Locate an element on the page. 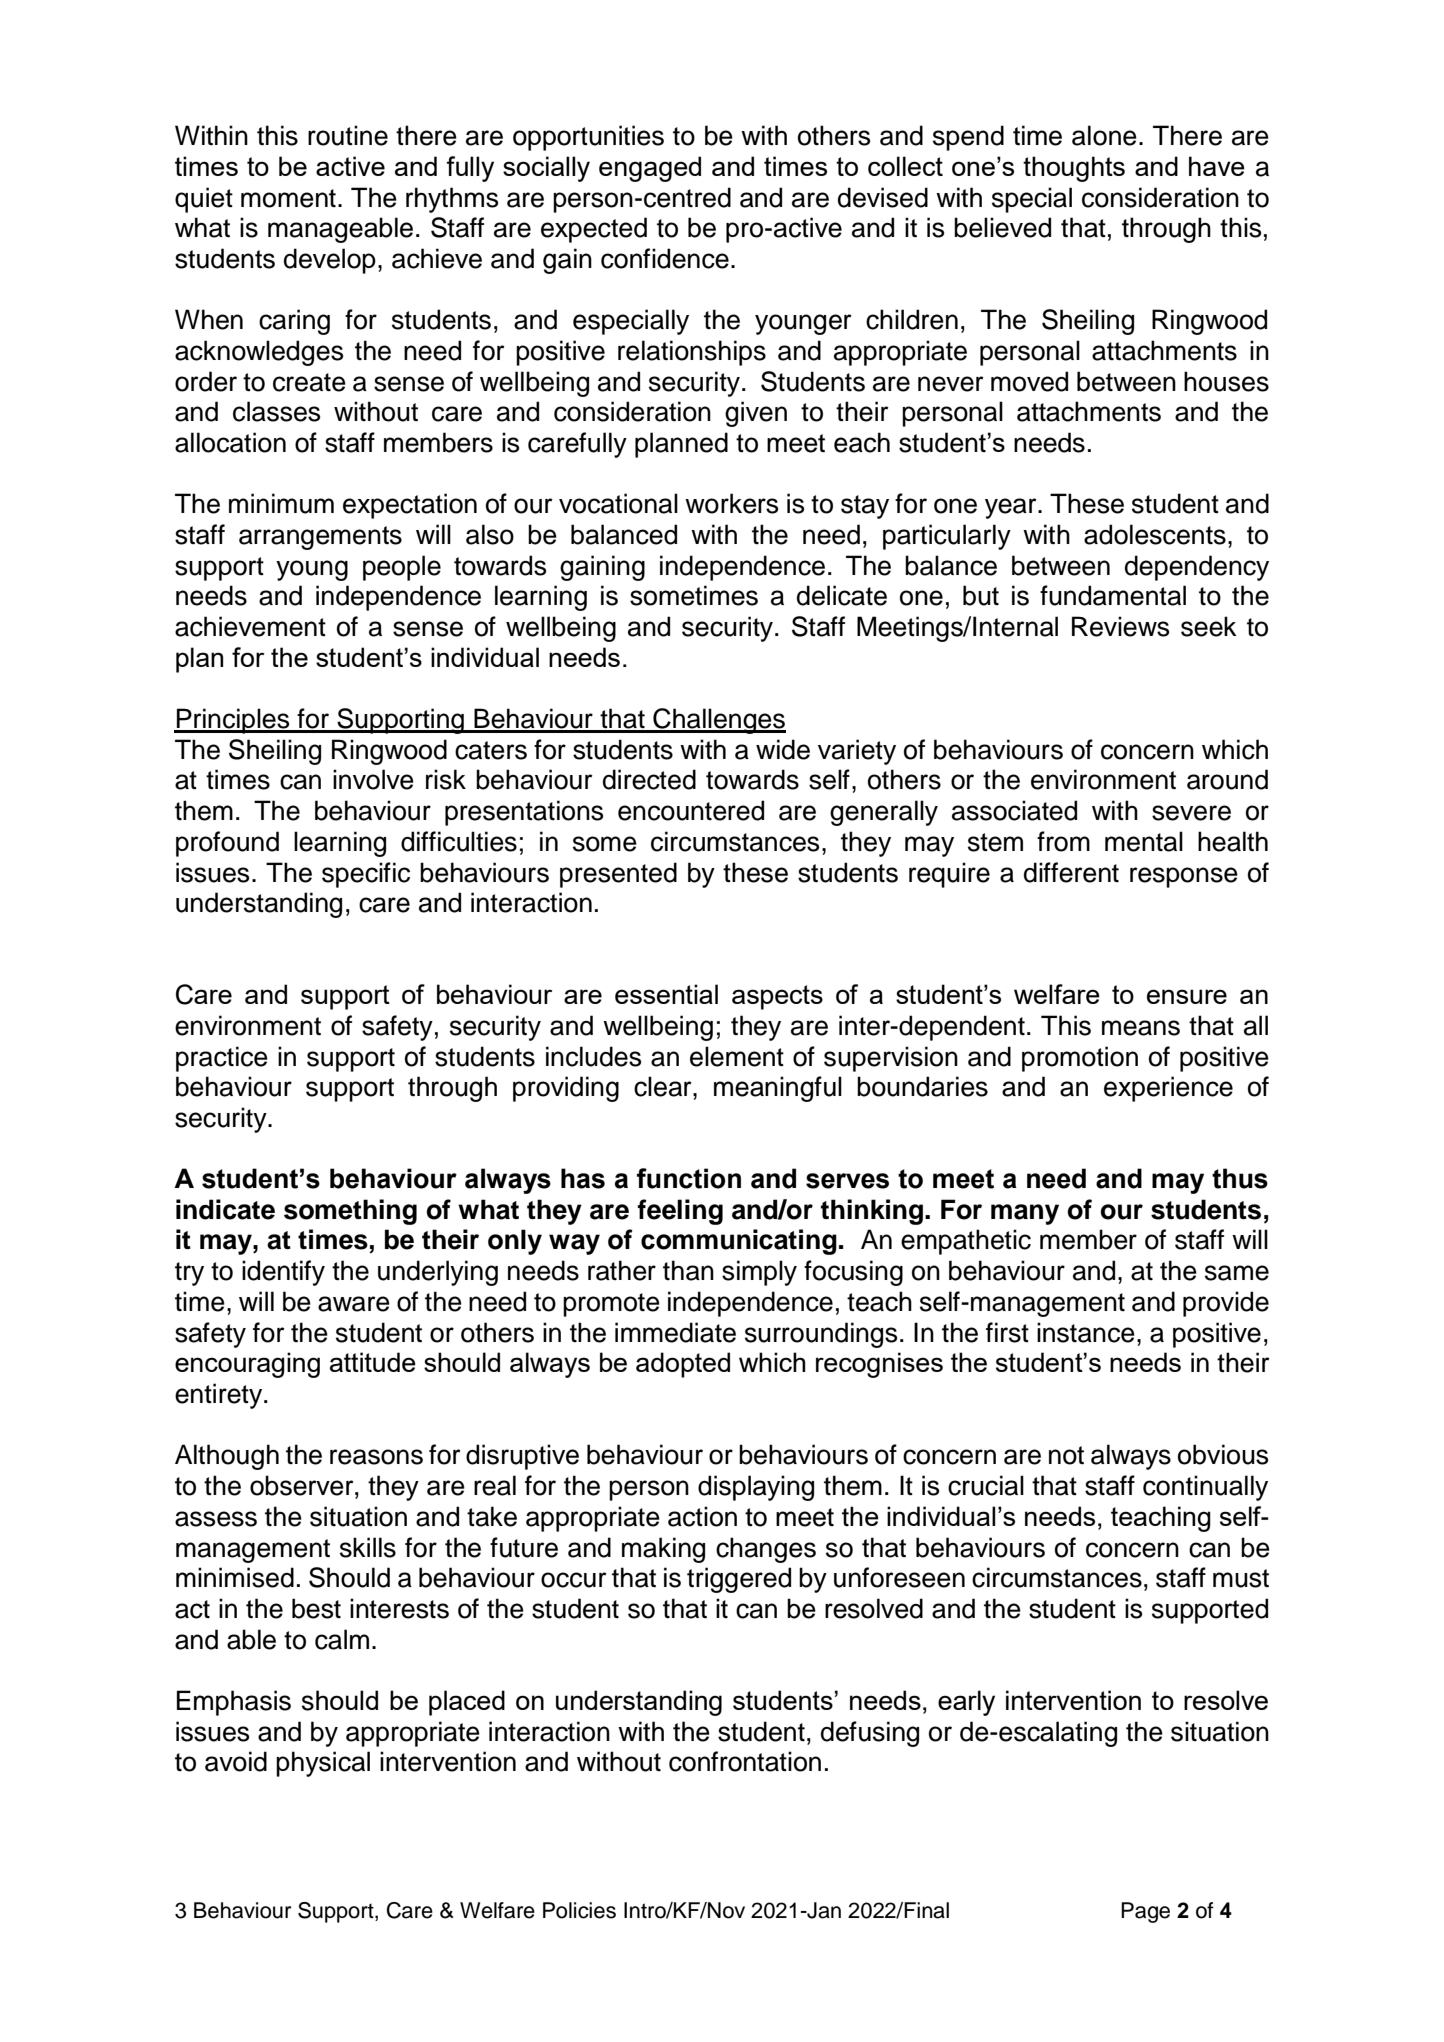  arrangements is located at coordinates (320, 538).
